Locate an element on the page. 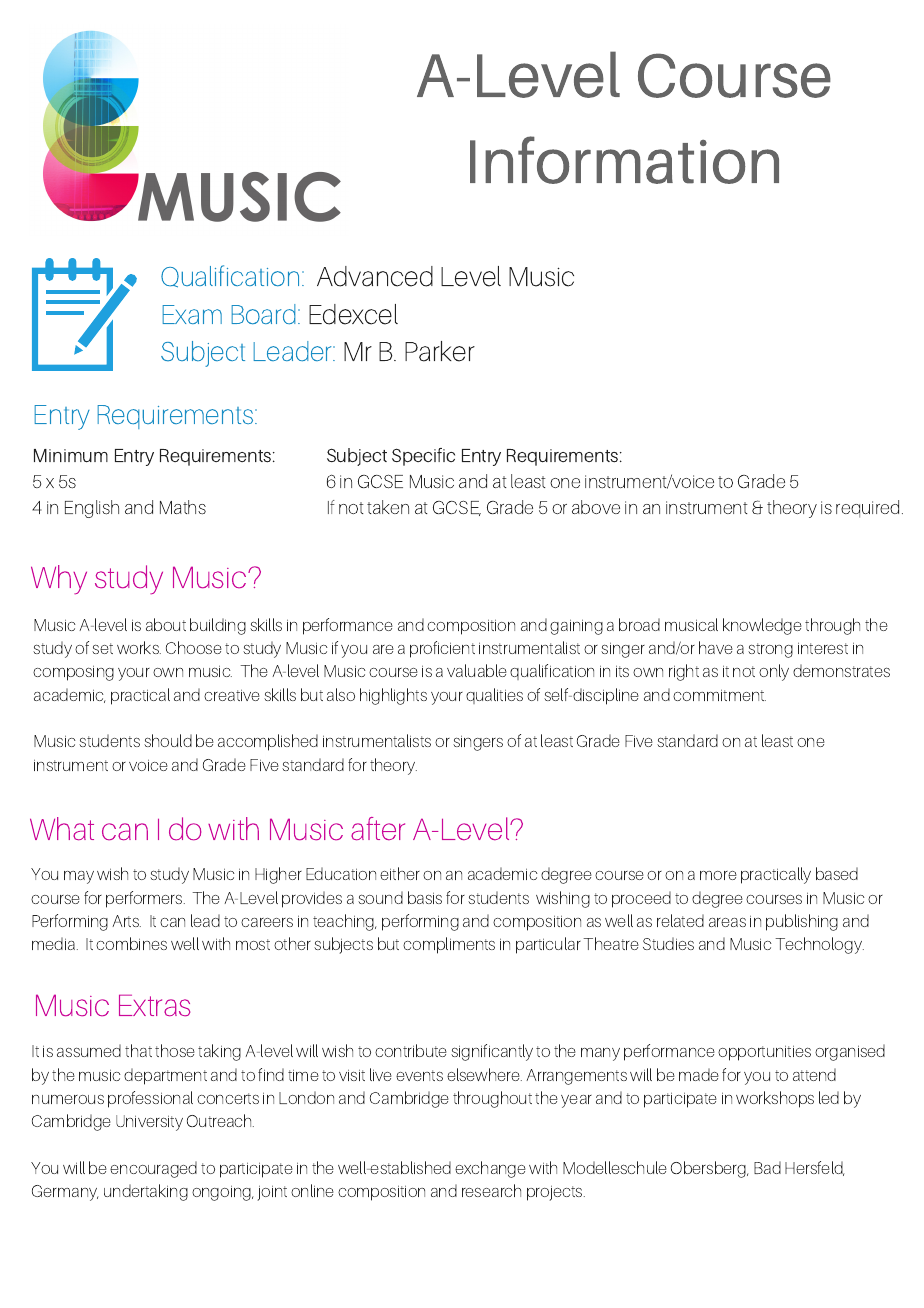  valuable is located at coordinates (477, 670).
